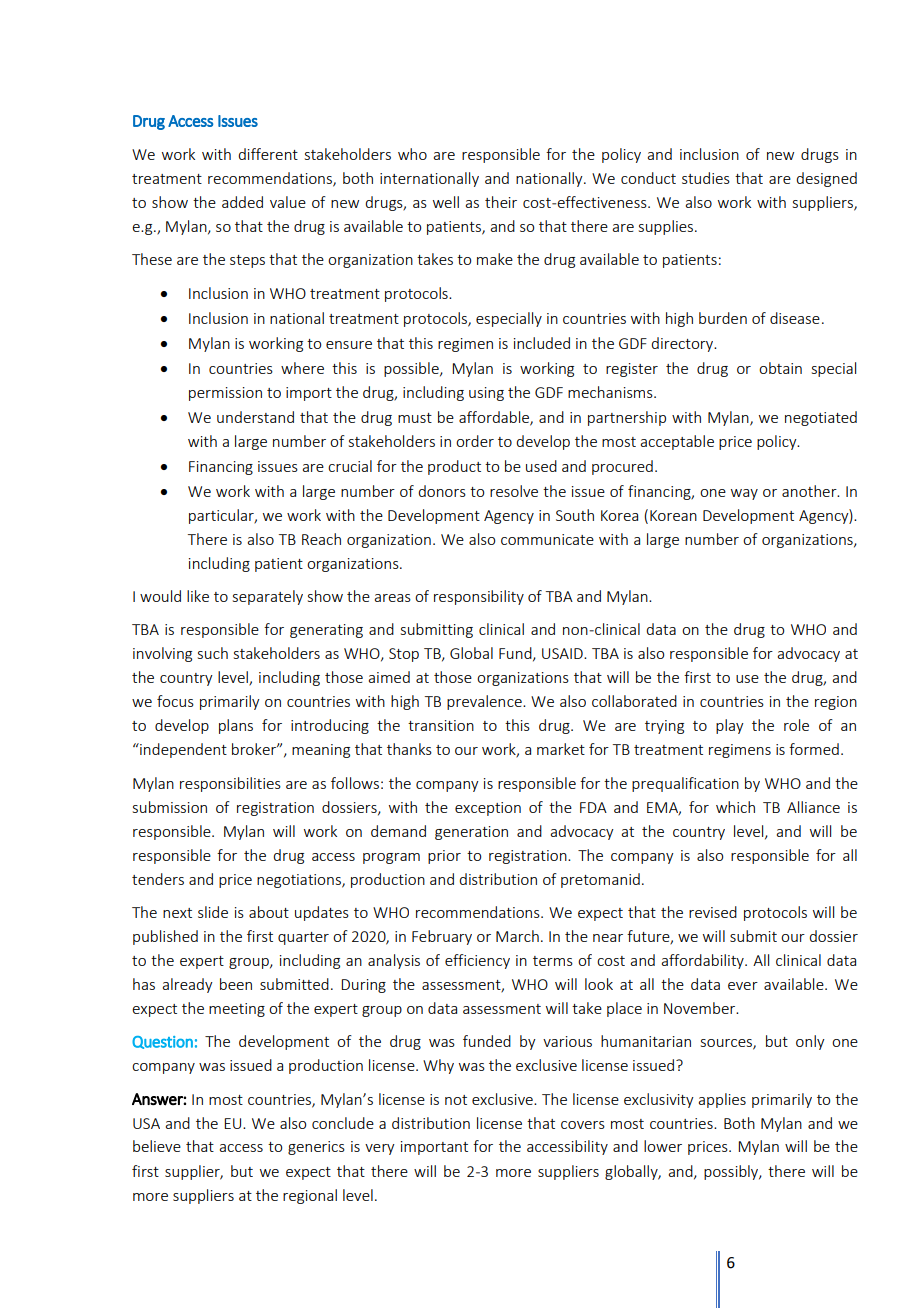 This screenshot has height=1308, width=924. What do you see at coordinates (225, 394) in the screenshot?
I see `permission` at bounding box center [225, 394].
